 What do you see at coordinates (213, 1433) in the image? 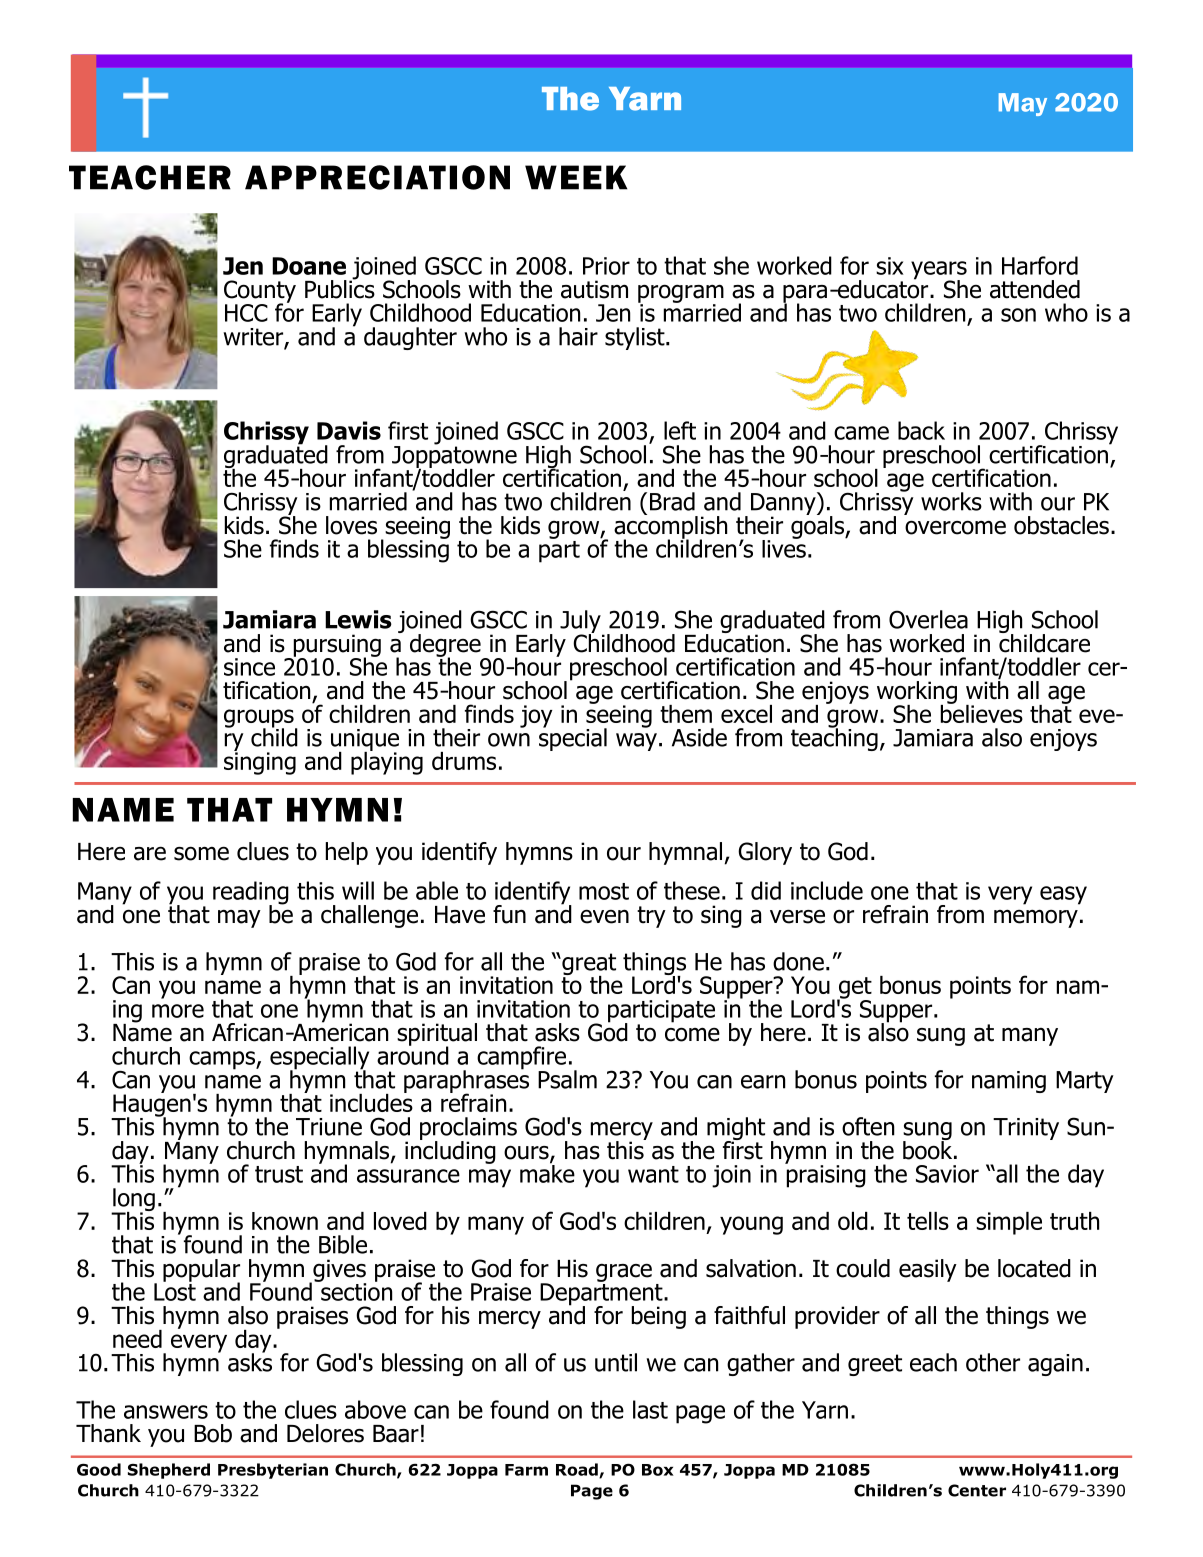
I see `Bob` at bounding box center [213, 1433].
